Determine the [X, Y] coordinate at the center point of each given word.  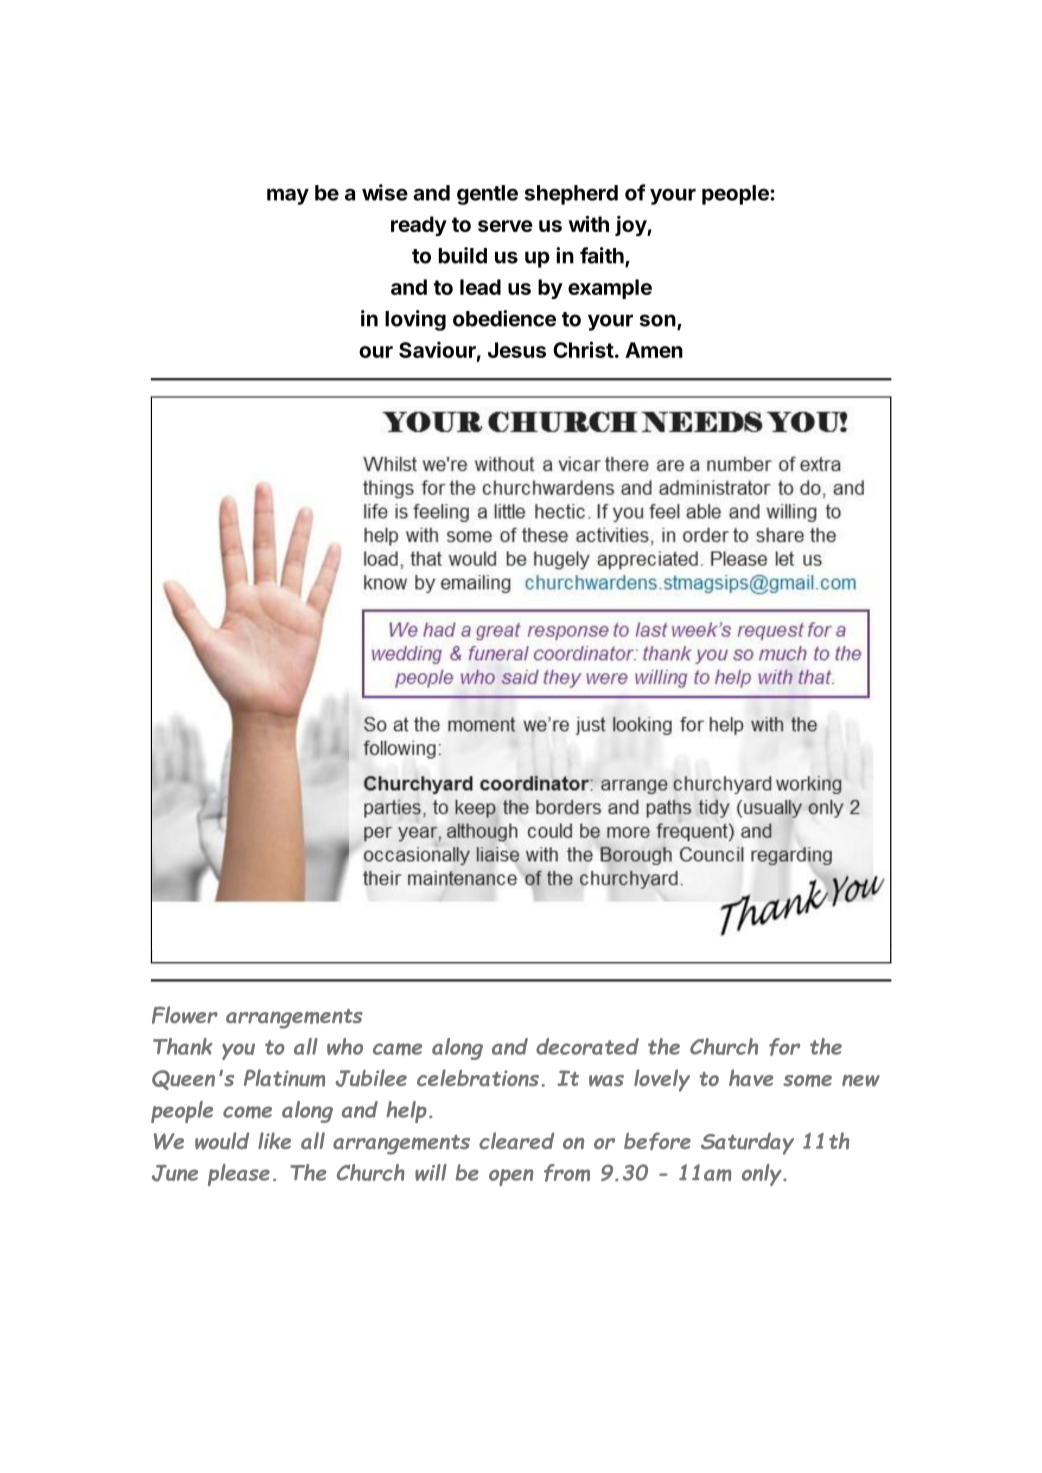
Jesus [517, 350]
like [274, 1140]
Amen [654, 350]
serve [505, 226]
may [288, 196]
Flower [185, 1015]
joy [631, 226]
